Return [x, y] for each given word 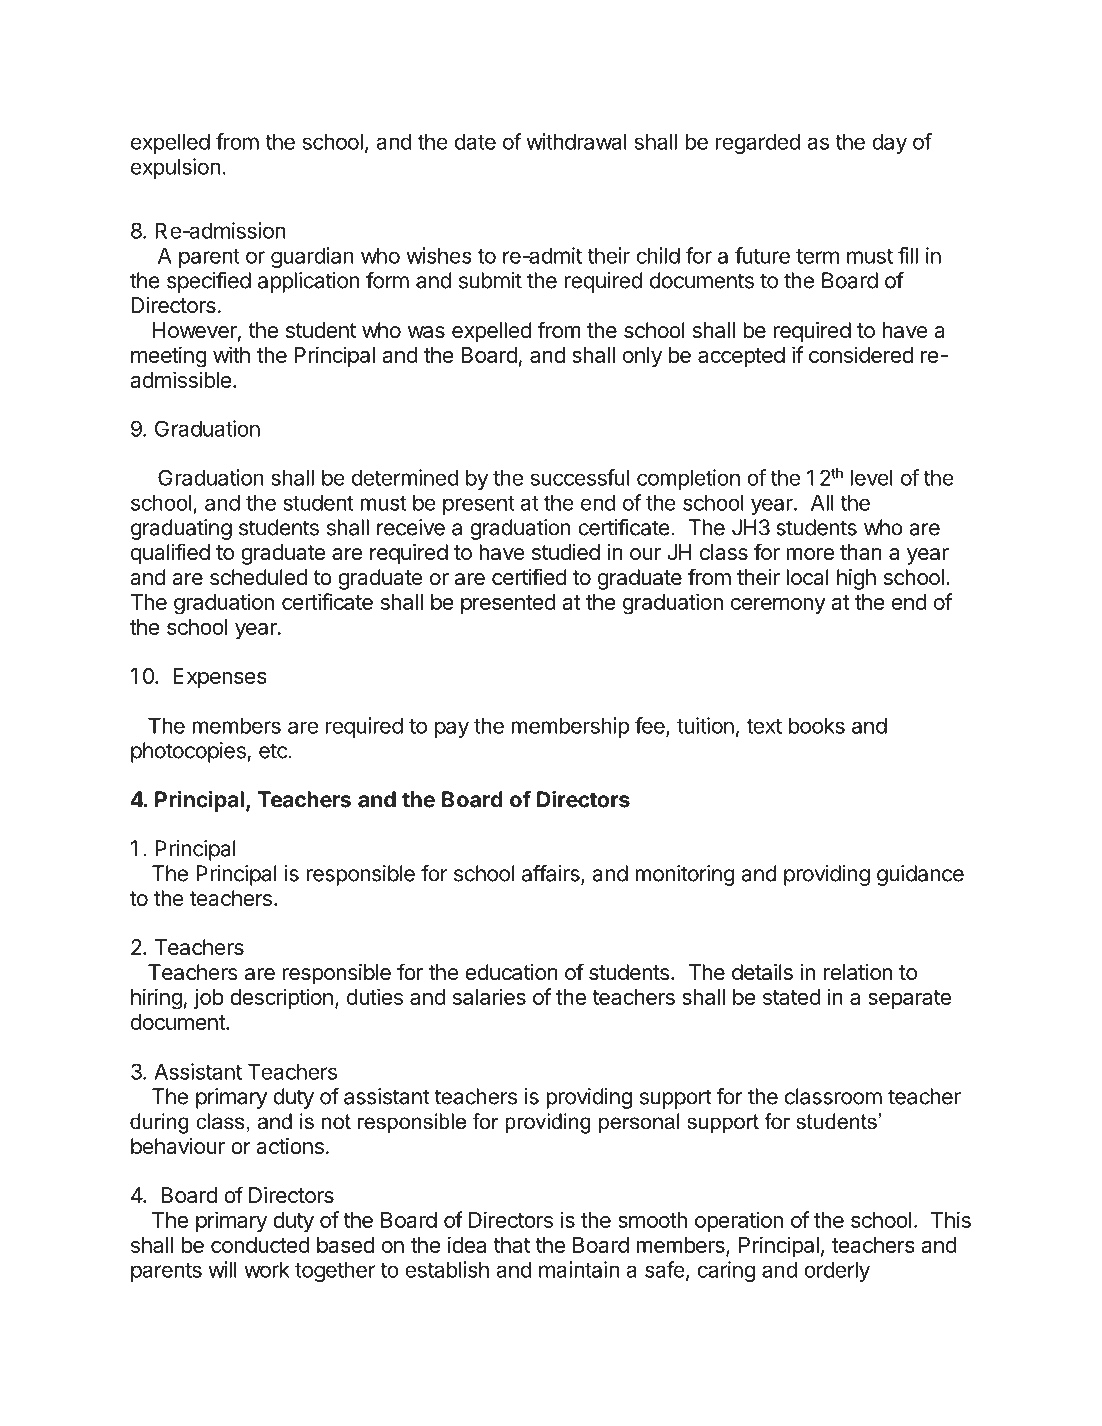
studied [566, 552]
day [889, 143]
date [475, 141]
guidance [920, 875]
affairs [552, 874]
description [281, 998]
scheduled [258, 577]
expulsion [175, 168]
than [861, 552]
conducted [260, 1245]
